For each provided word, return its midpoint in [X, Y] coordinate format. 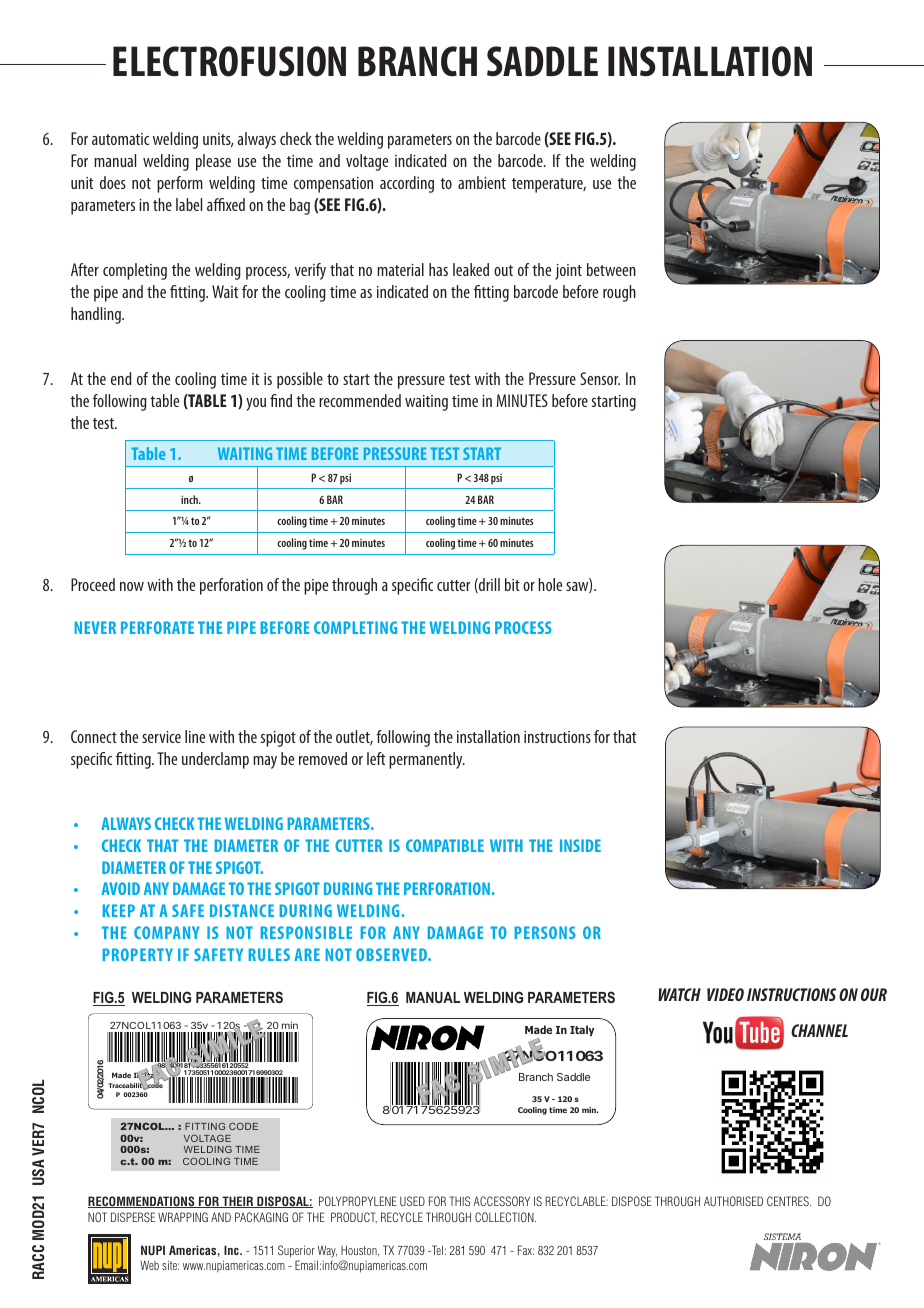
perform [180, 184]
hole [550, 584]
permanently [427, 760]
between [611, 269]
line [195, 736]
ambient [482, 182]
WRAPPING [183, 1217]
